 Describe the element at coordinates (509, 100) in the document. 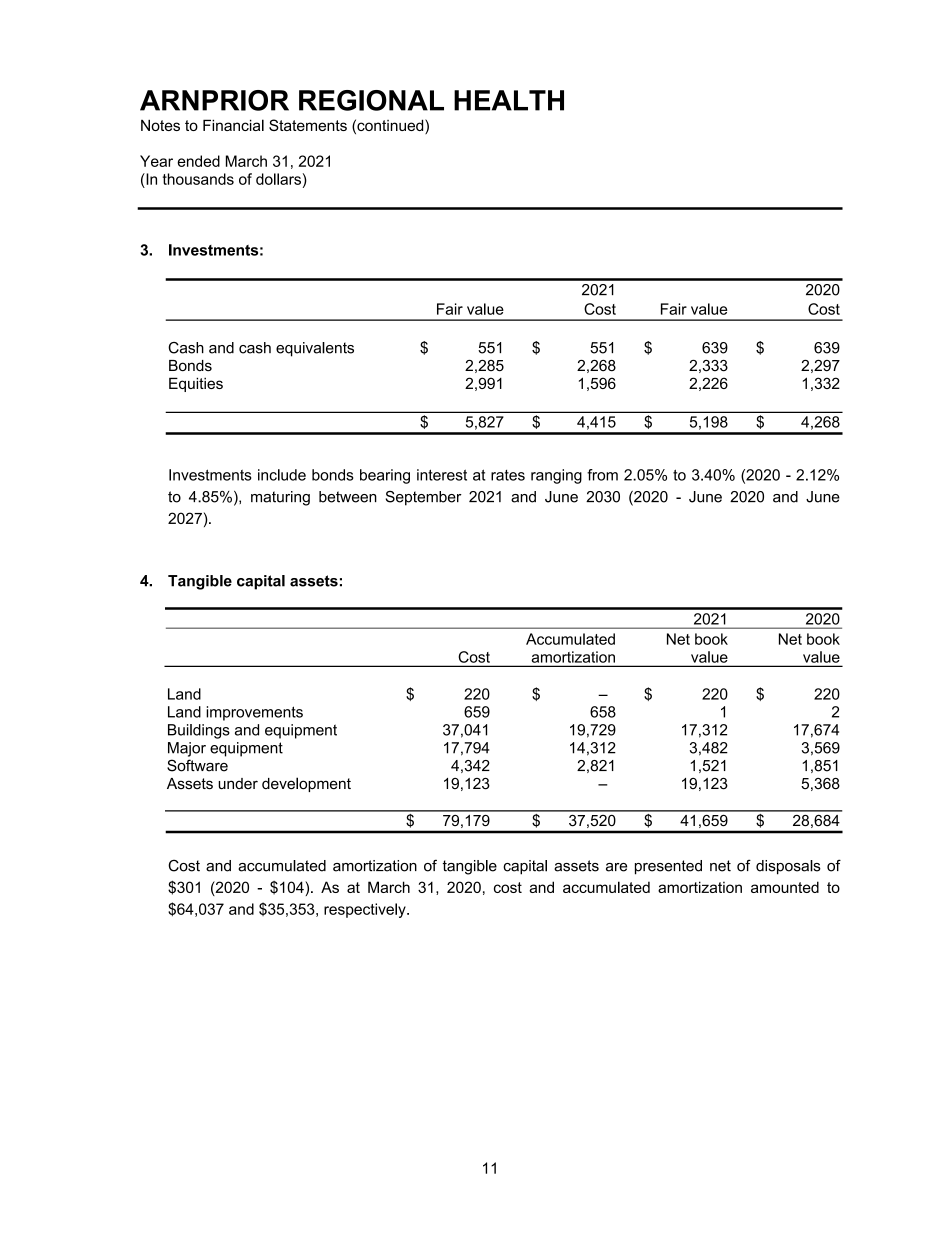

I see `HEALTH` at that location.
